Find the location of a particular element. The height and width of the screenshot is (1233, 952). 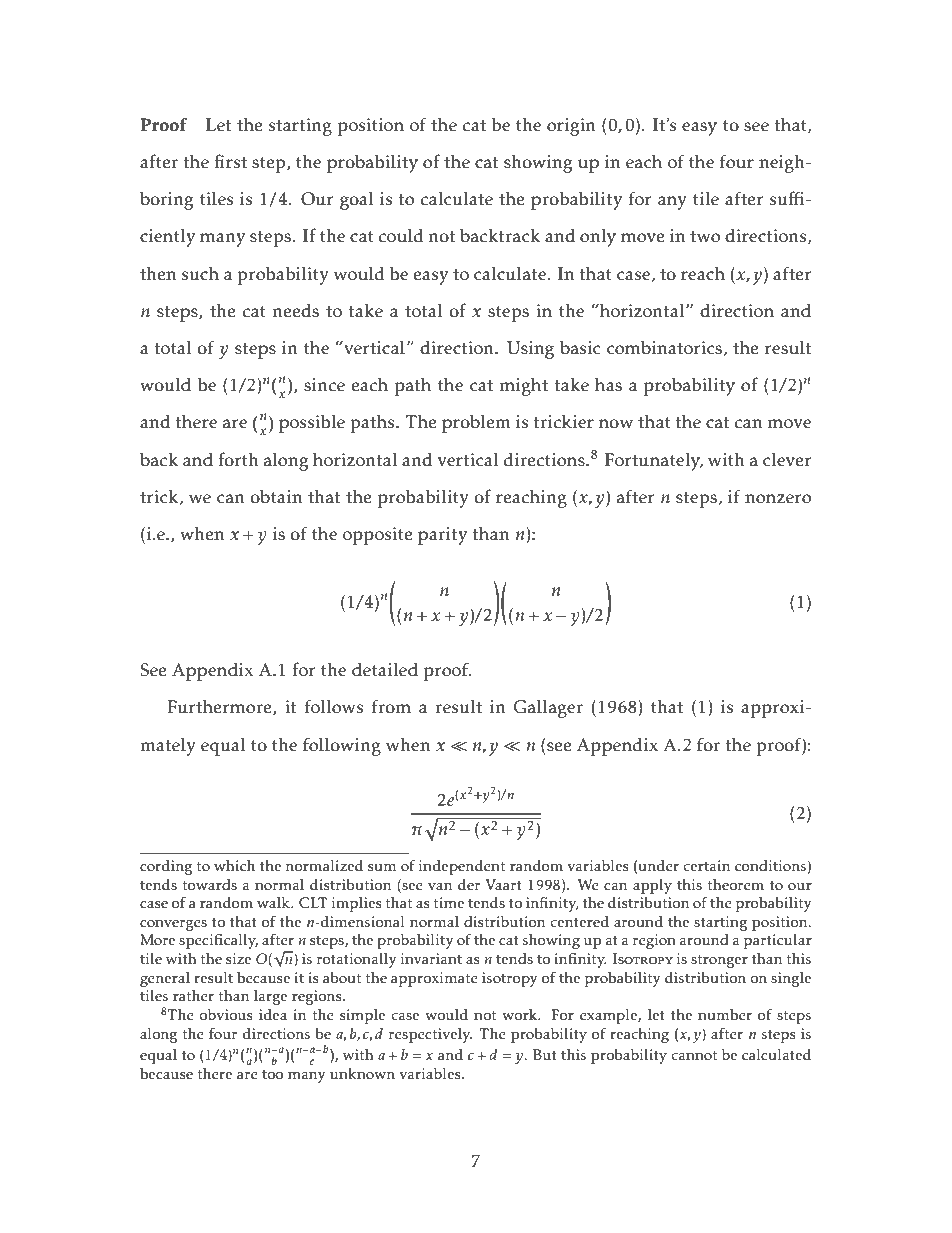

origin is located at coordinates (571, 127).
